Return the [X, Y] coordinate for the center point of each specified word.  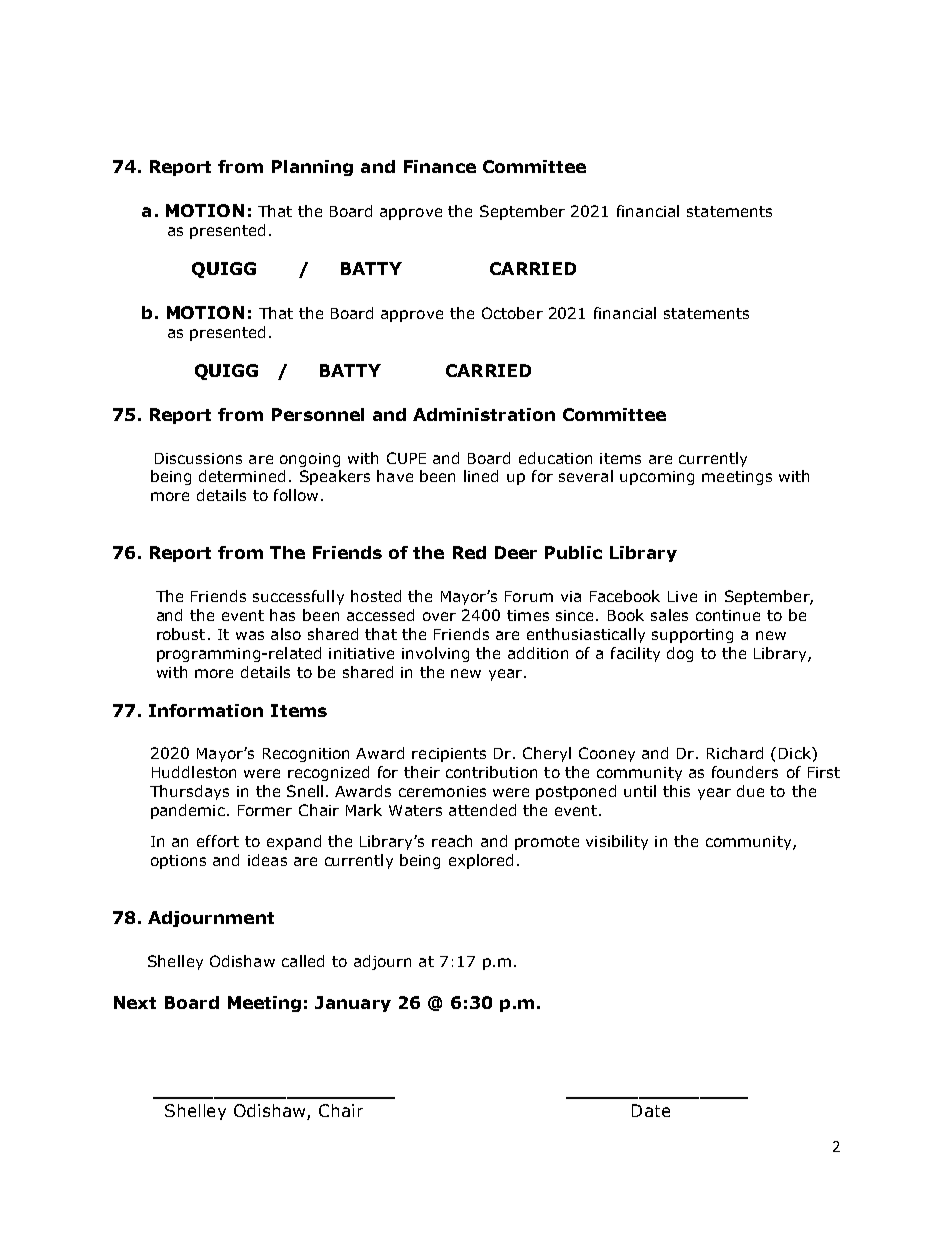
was [250, 635]
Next [135, 1002]
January [353, 1004]
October [512, 313]
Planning [312, 168]
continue [728, 615]
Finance [440, 166]
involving [435, 654]
